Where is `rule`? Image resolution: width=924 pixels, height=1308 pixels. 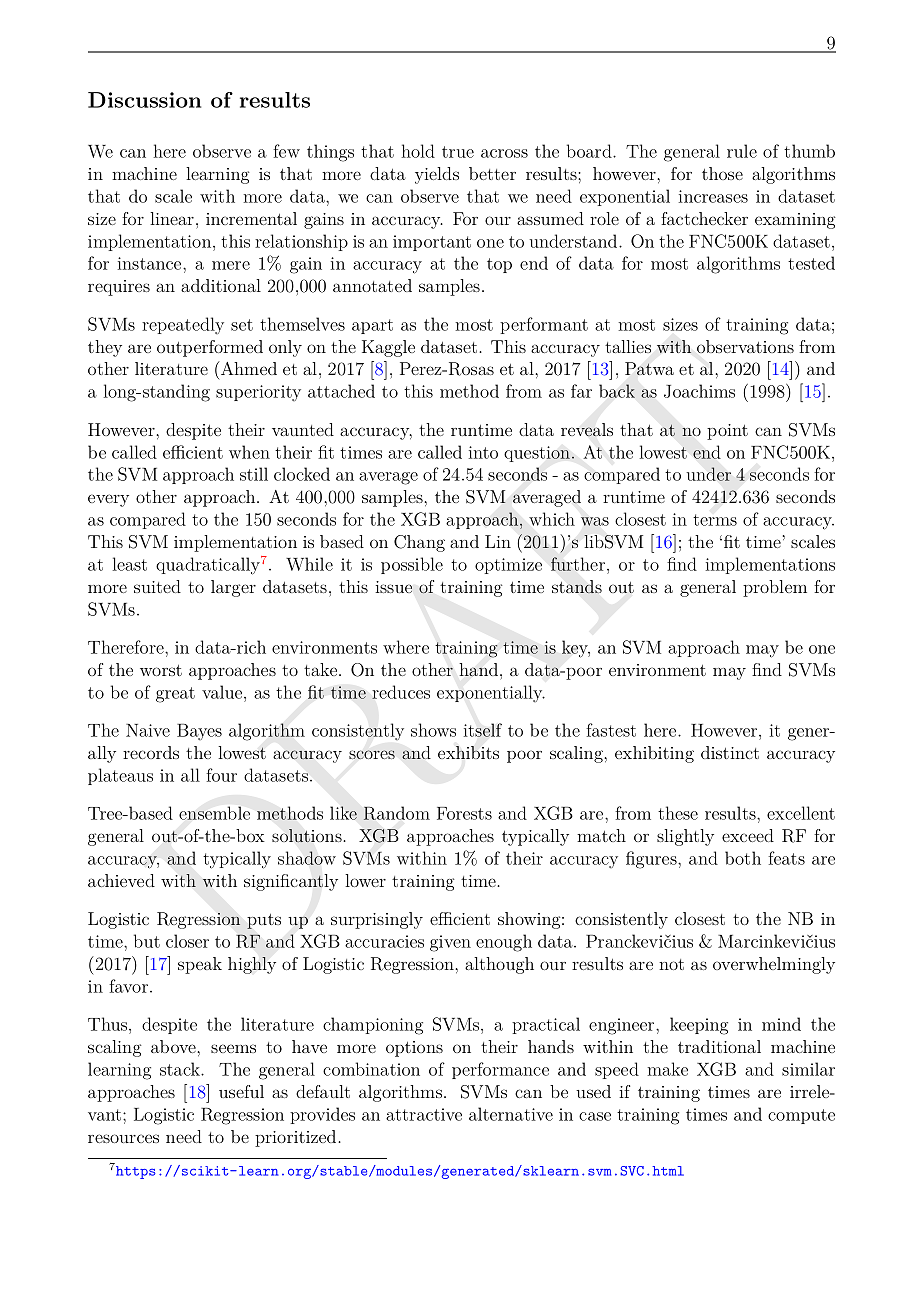 rule is located at coordinates (742, 151).
